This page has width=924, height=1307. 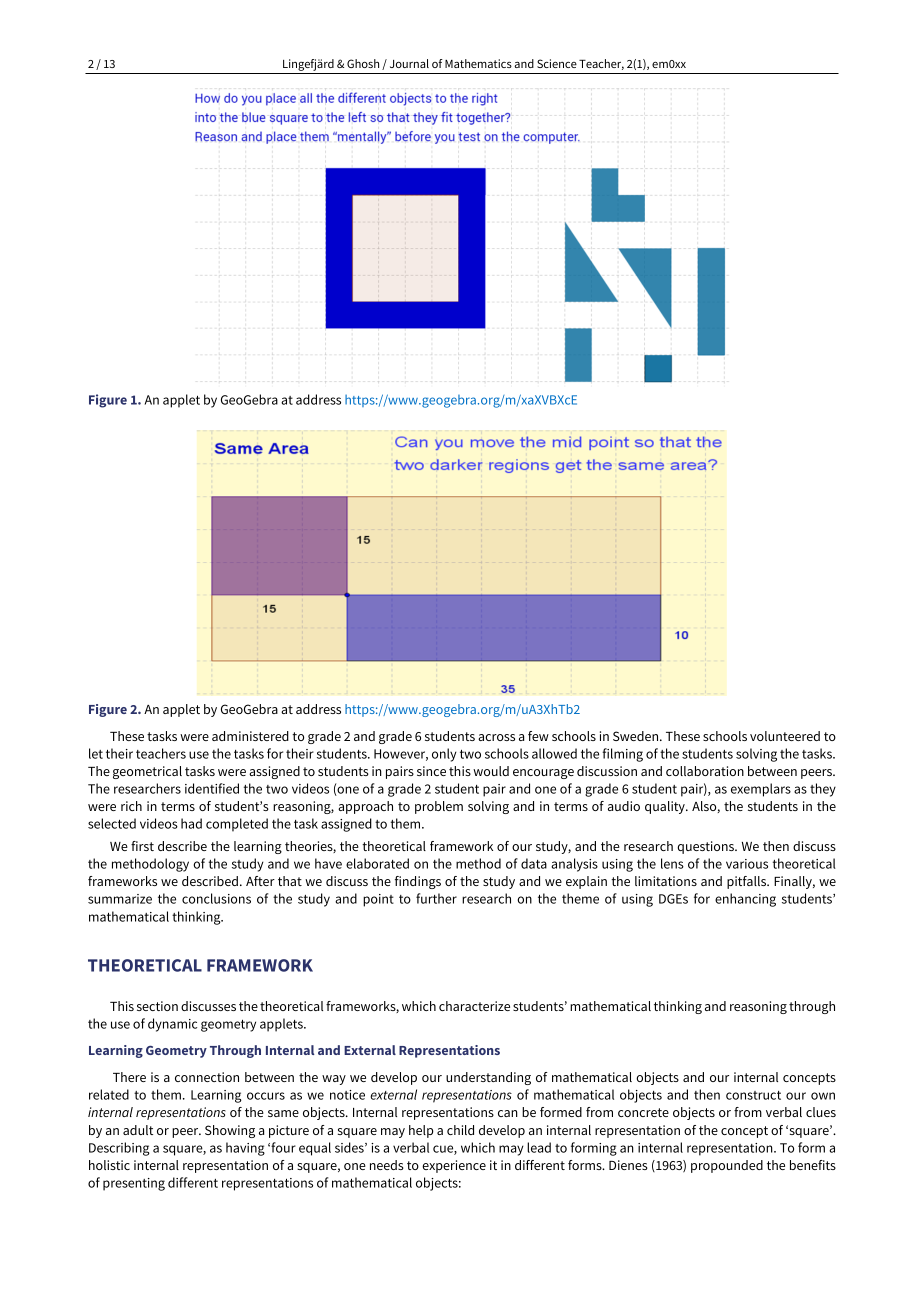 What do you see at coordinates (409, 63) in the page?
I see `Journal` at bounding box center [409, 63].
